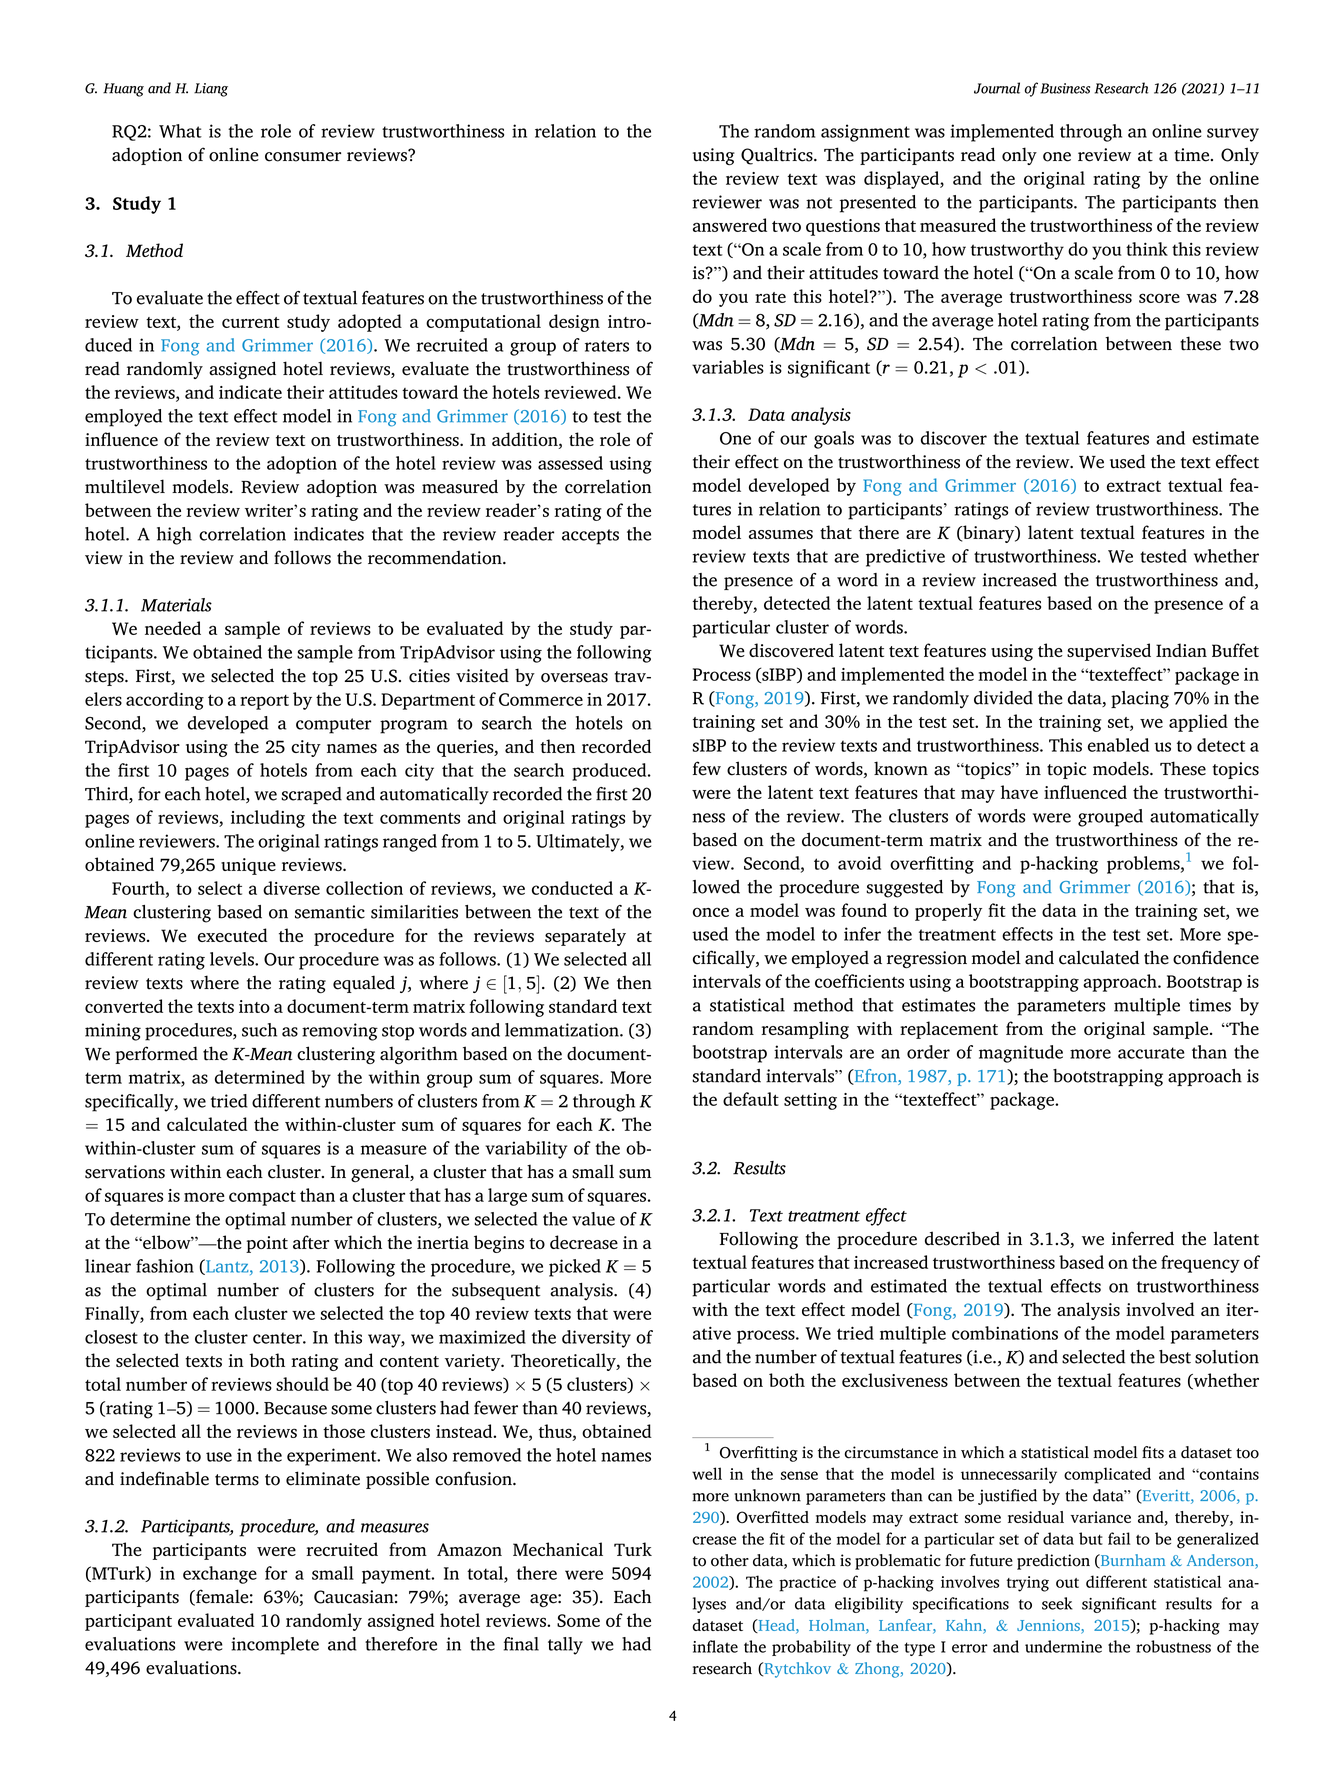 The width and height of the document is (1344, 1792). I want to click on not, so click(819, 203).
